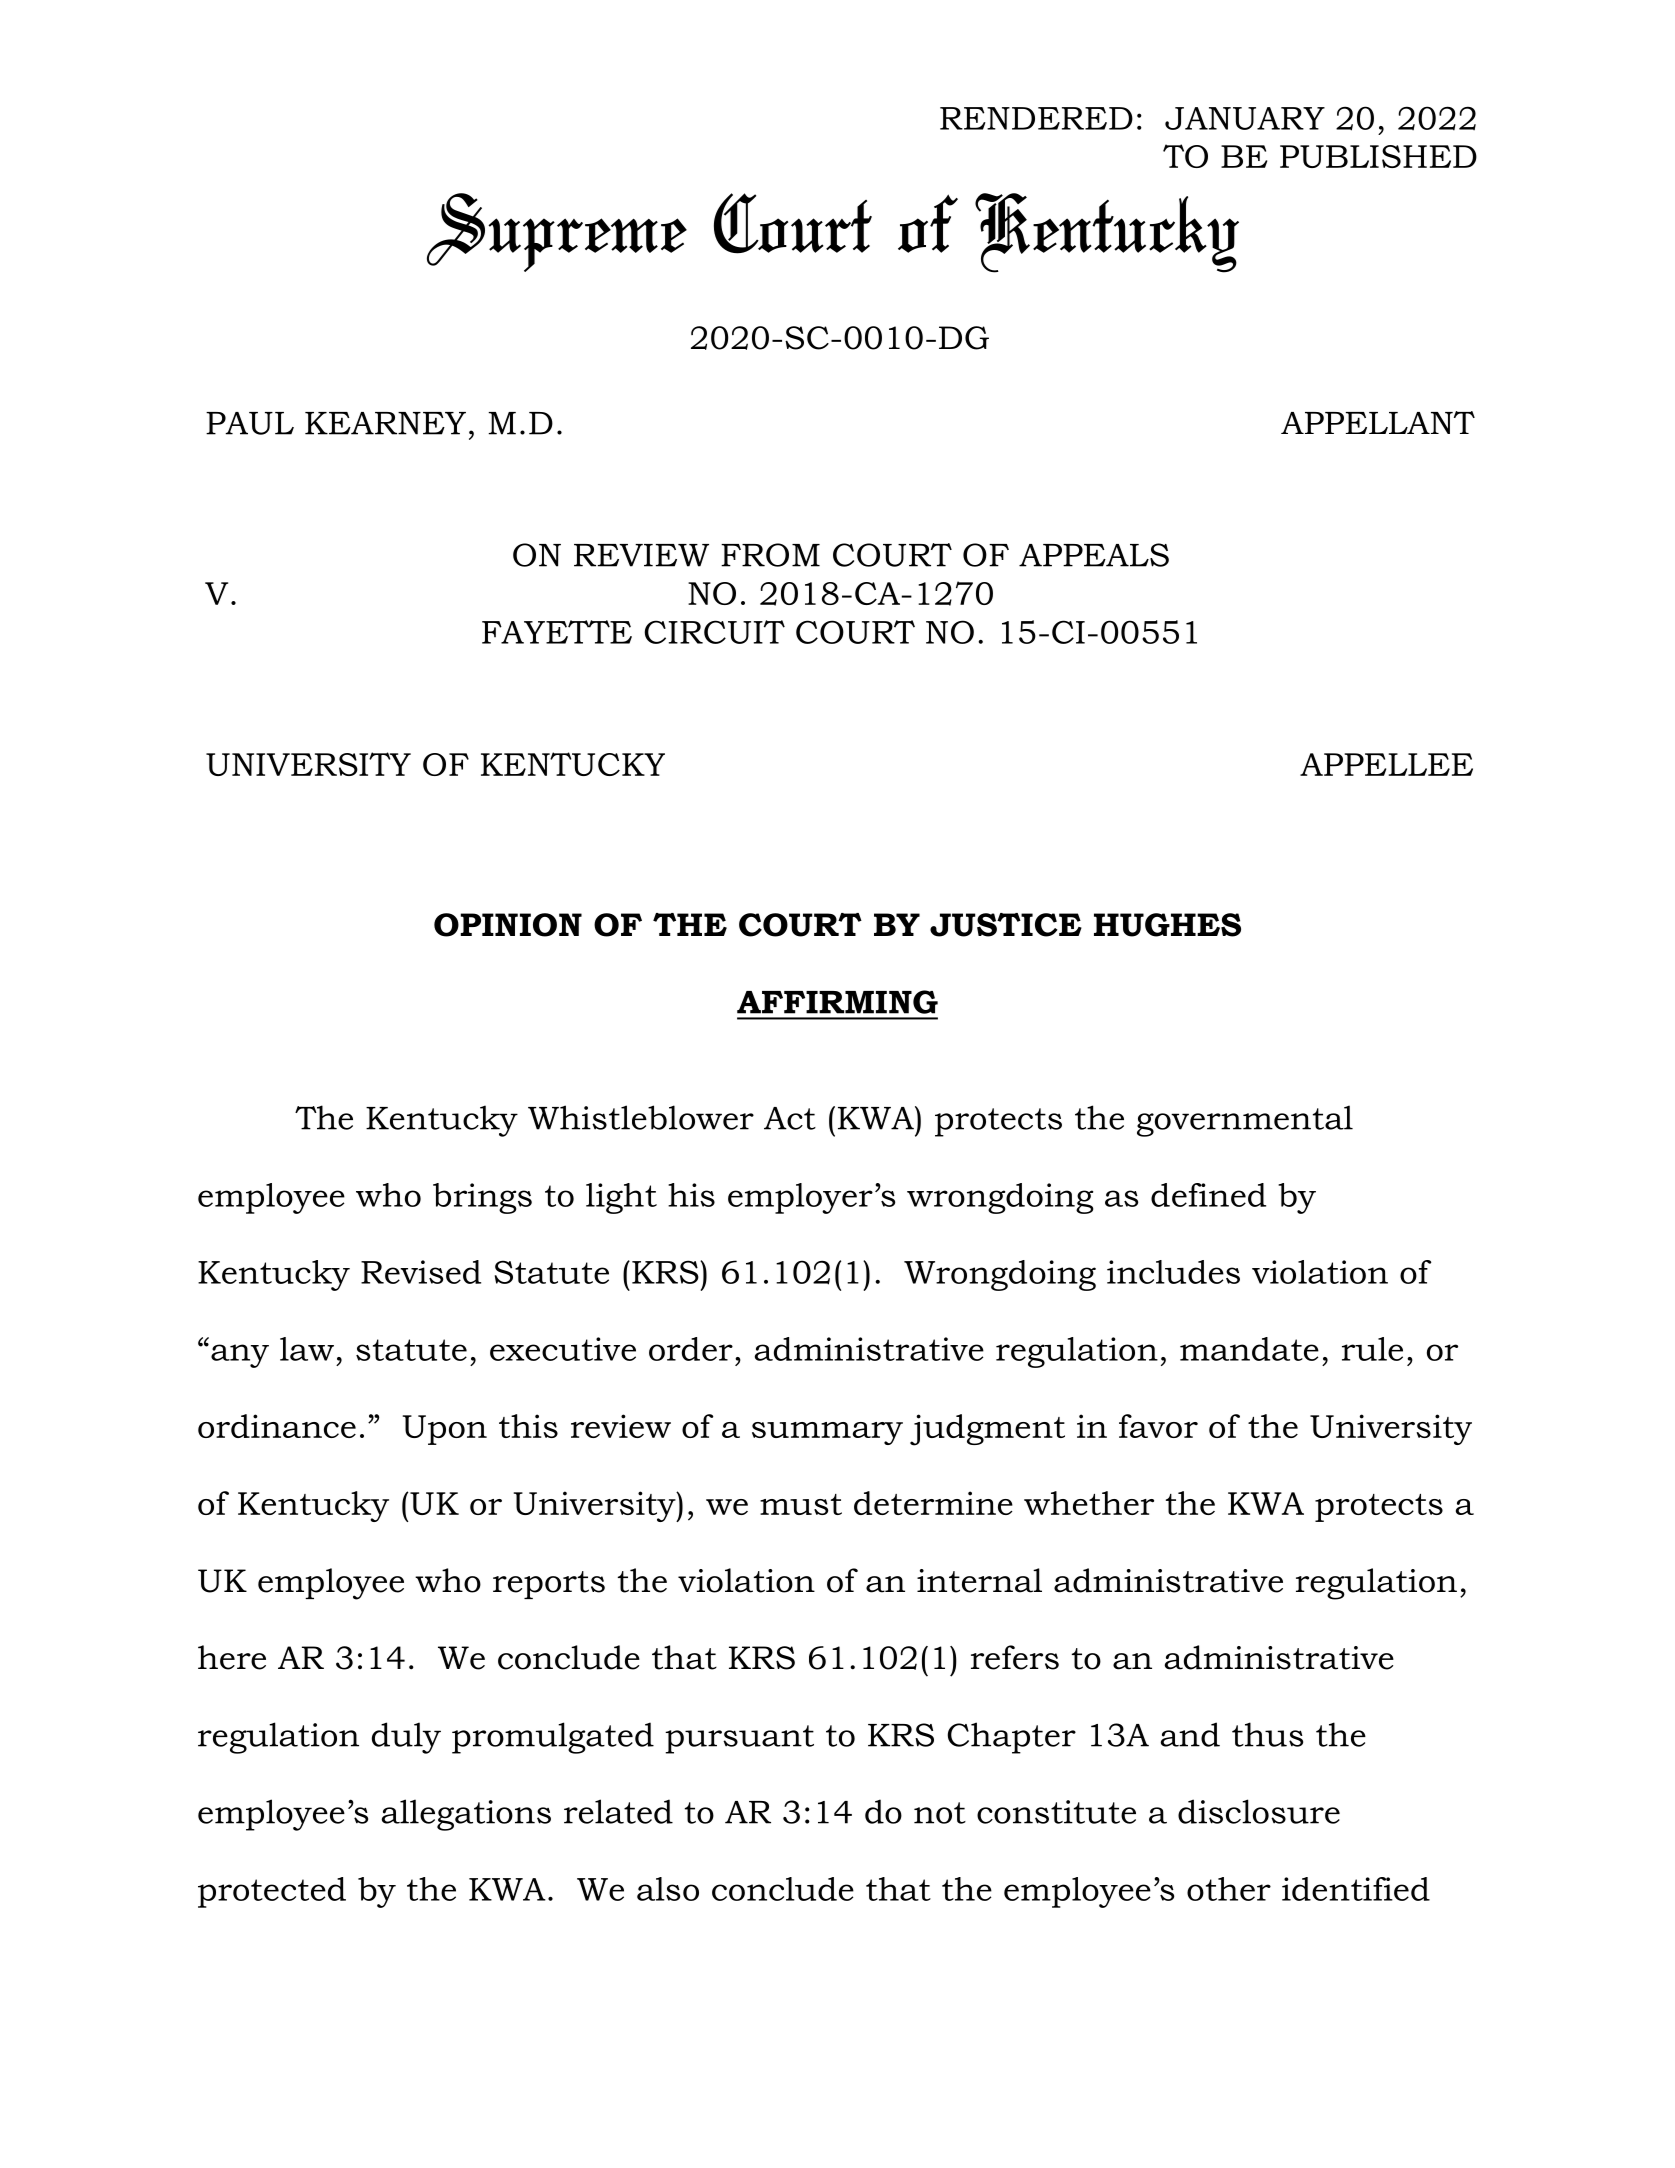 The height and width of the screenshot is (2168, 1675). What do you see at coordinates (837, 1002) in the screenshot?
I see `AFFIRMING` at bounding box center [837, 1002].
